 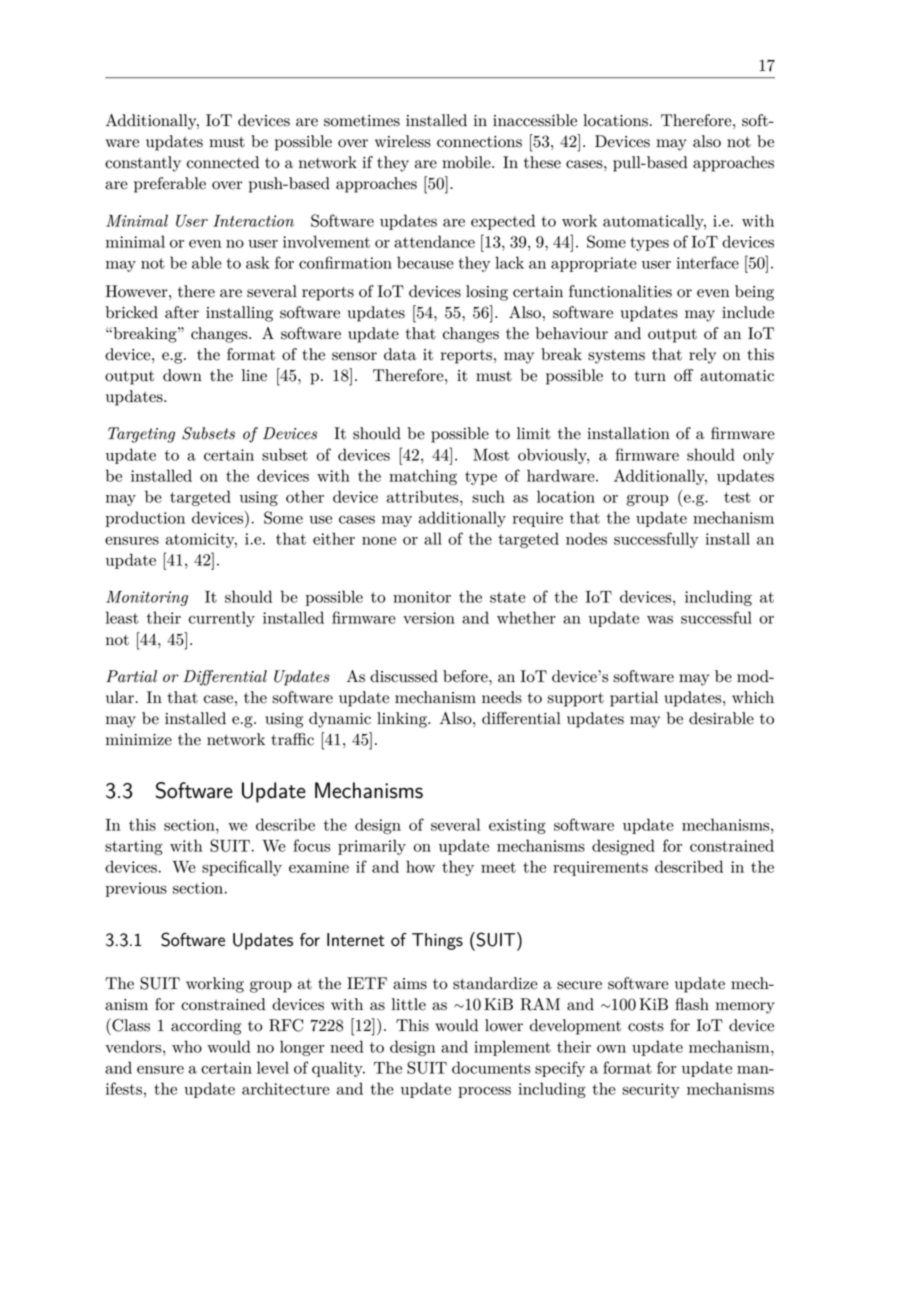 What do you see at coordinates (187, 1046) in the screenshot?
I see `who` at bounding box center [187, 1046].
